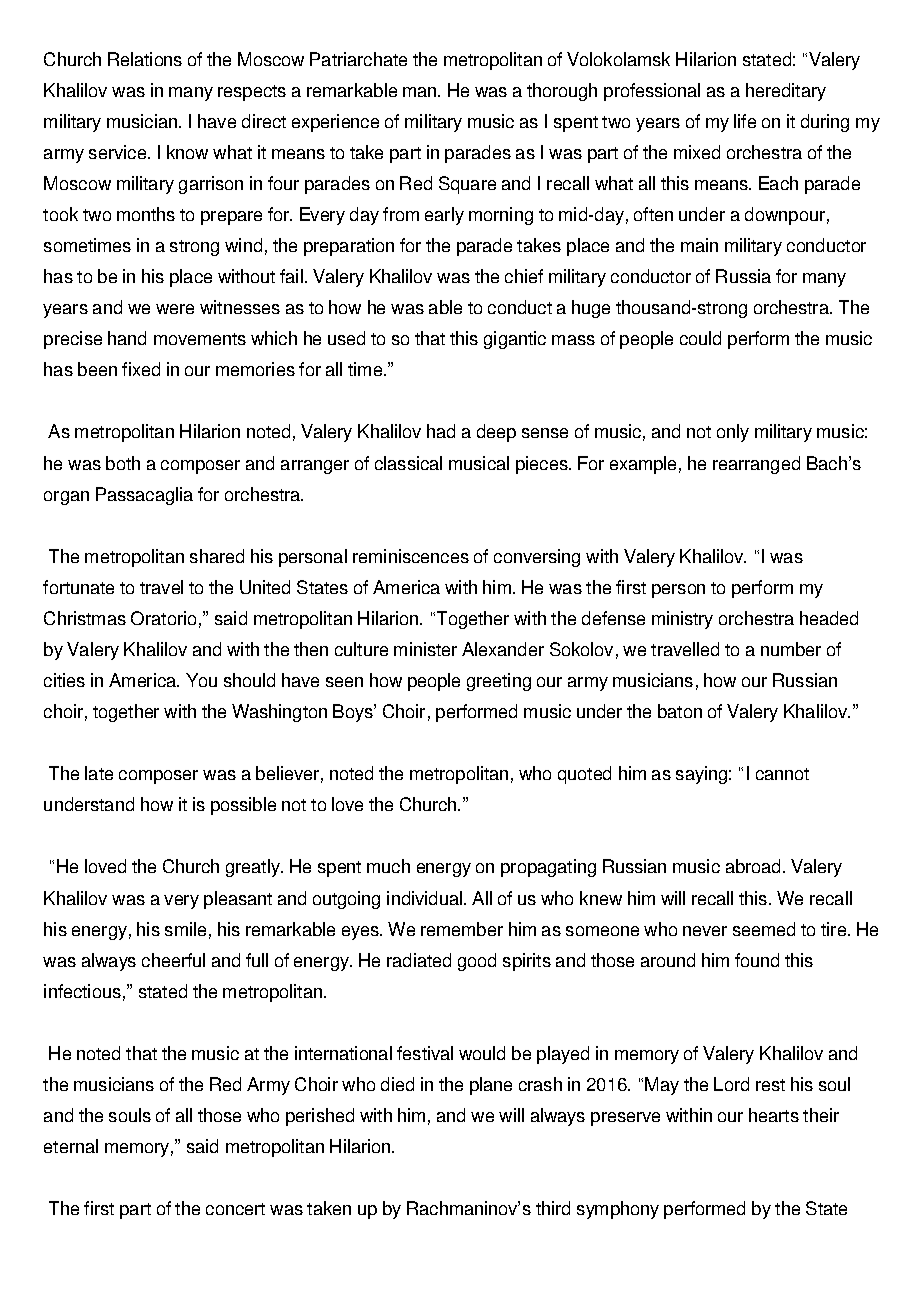 Image resolution: width=924 pixels, height=1308 pixels. Describe the element at coordinates (515, 340) in the image. I see `gigantic` at that location.
